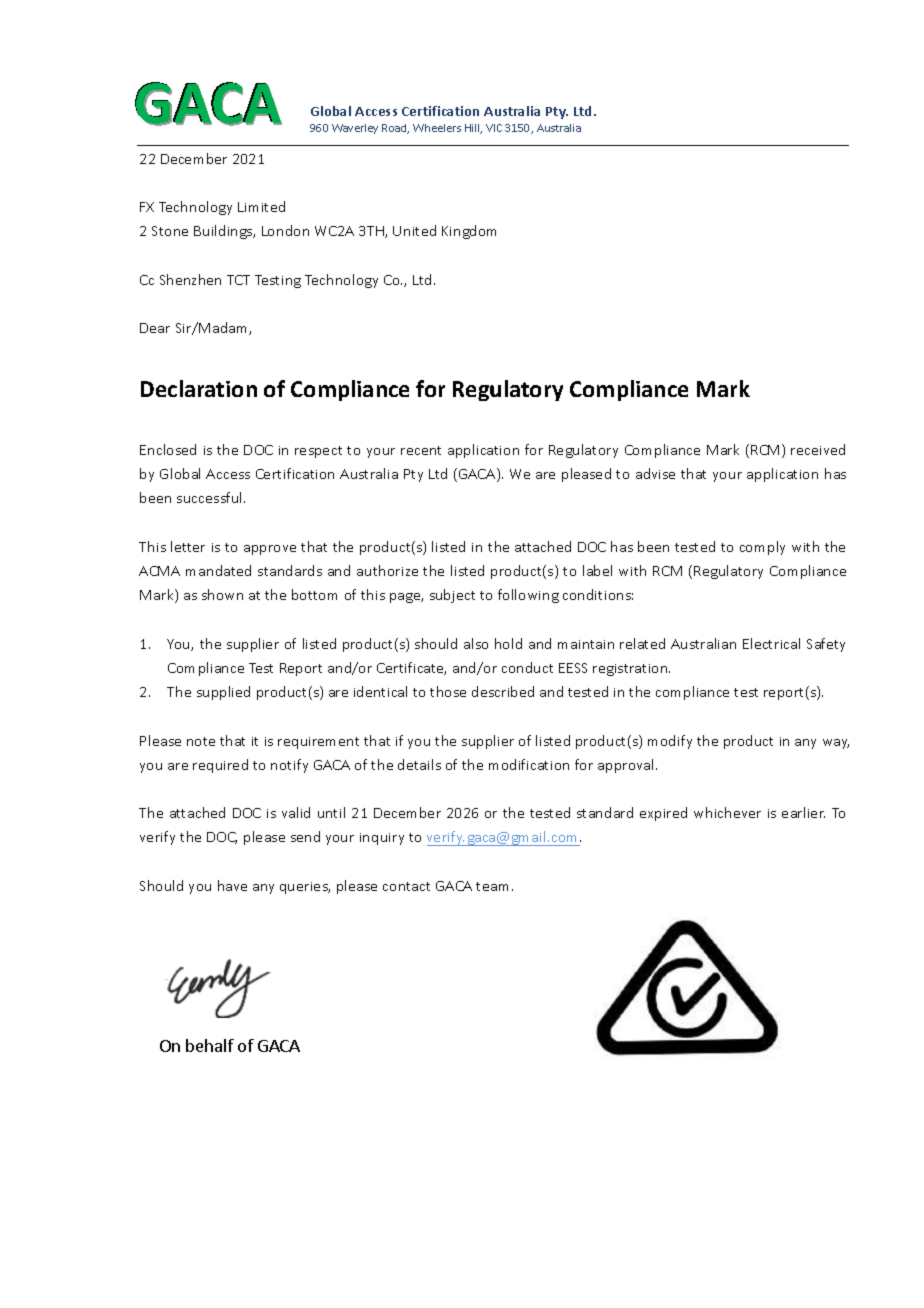 Image resolution: width=924 pixels, height=1308 pixels. Describe the element at coordinates (421, 450) in the screenshot. I see `recent` at that location.
